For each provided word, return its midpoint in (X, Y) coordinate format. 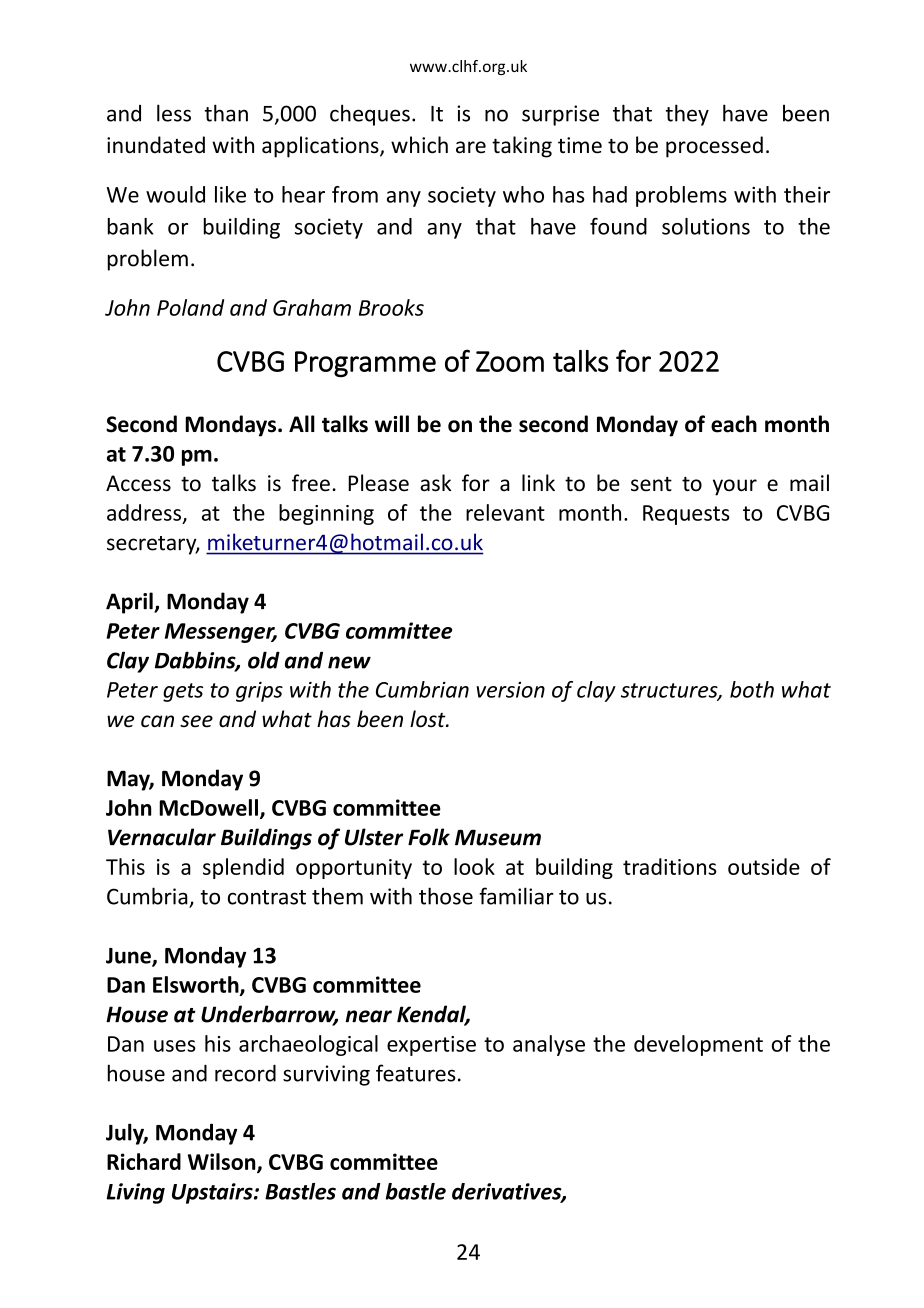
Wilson (223, 1163)
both (752, 689)
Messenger (221, 633)
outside (764, 866)
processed (714, 147)
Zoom (510, 361)
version (511, 690)
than (226, 113)
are (471, 147)
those (446, 896)
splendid (243, 868)
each (734, 424)
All (302, 423)
